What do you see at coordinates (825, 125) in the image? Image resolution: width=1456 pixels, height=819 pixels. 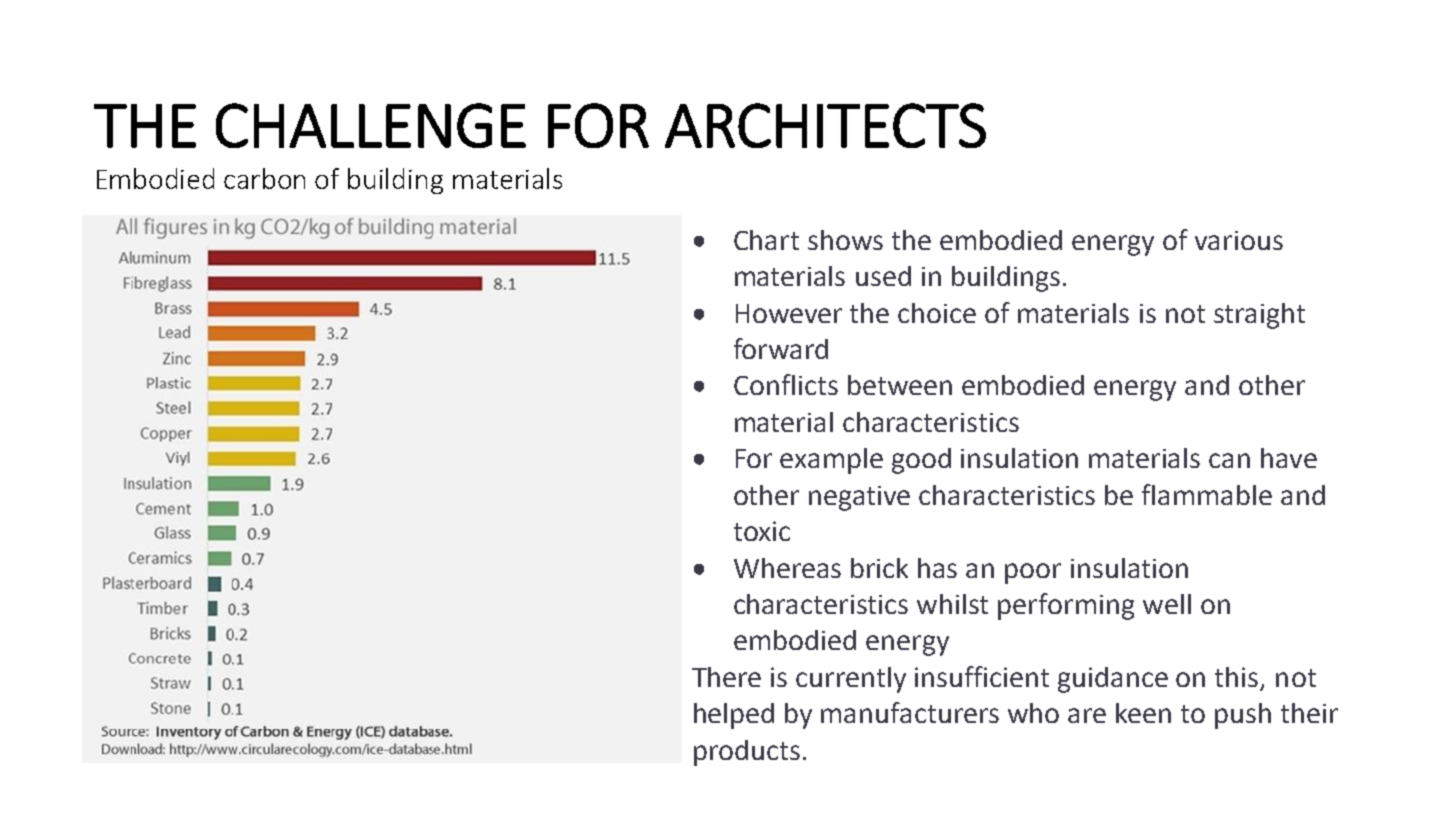 I see `ARCHITECTS` at bounding box center [825, 125].
